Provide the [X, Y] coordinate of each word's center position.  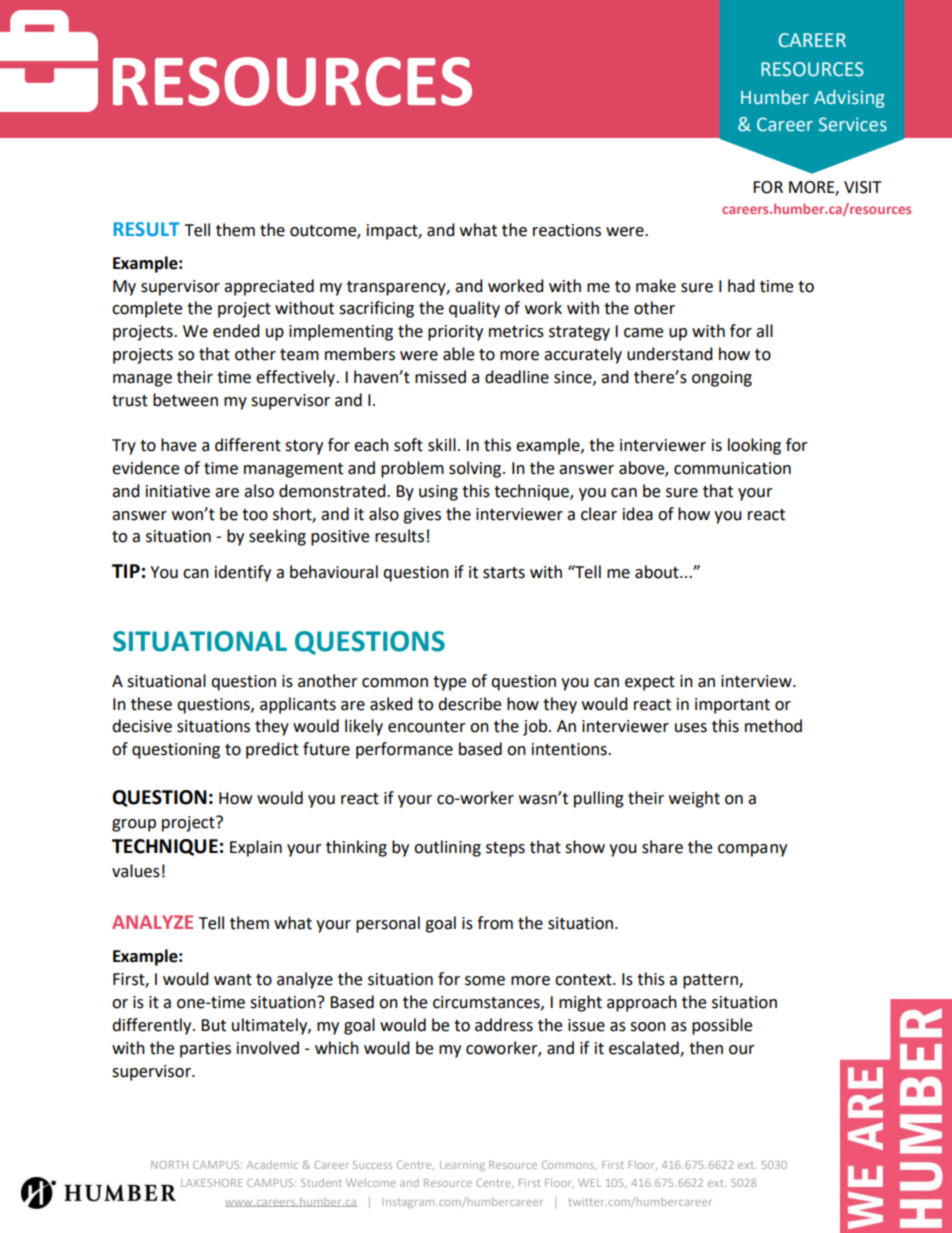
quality [474, 309]
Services [853, 124]
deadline [517, 377]
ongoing [722, 379]
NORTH [169, 1165]
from [495, 923]
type [449, 683]
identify [243, 573]
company [752, 850]
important [732, 706]
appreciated [269, 287]
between [185, 400]
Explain [256, 848]
